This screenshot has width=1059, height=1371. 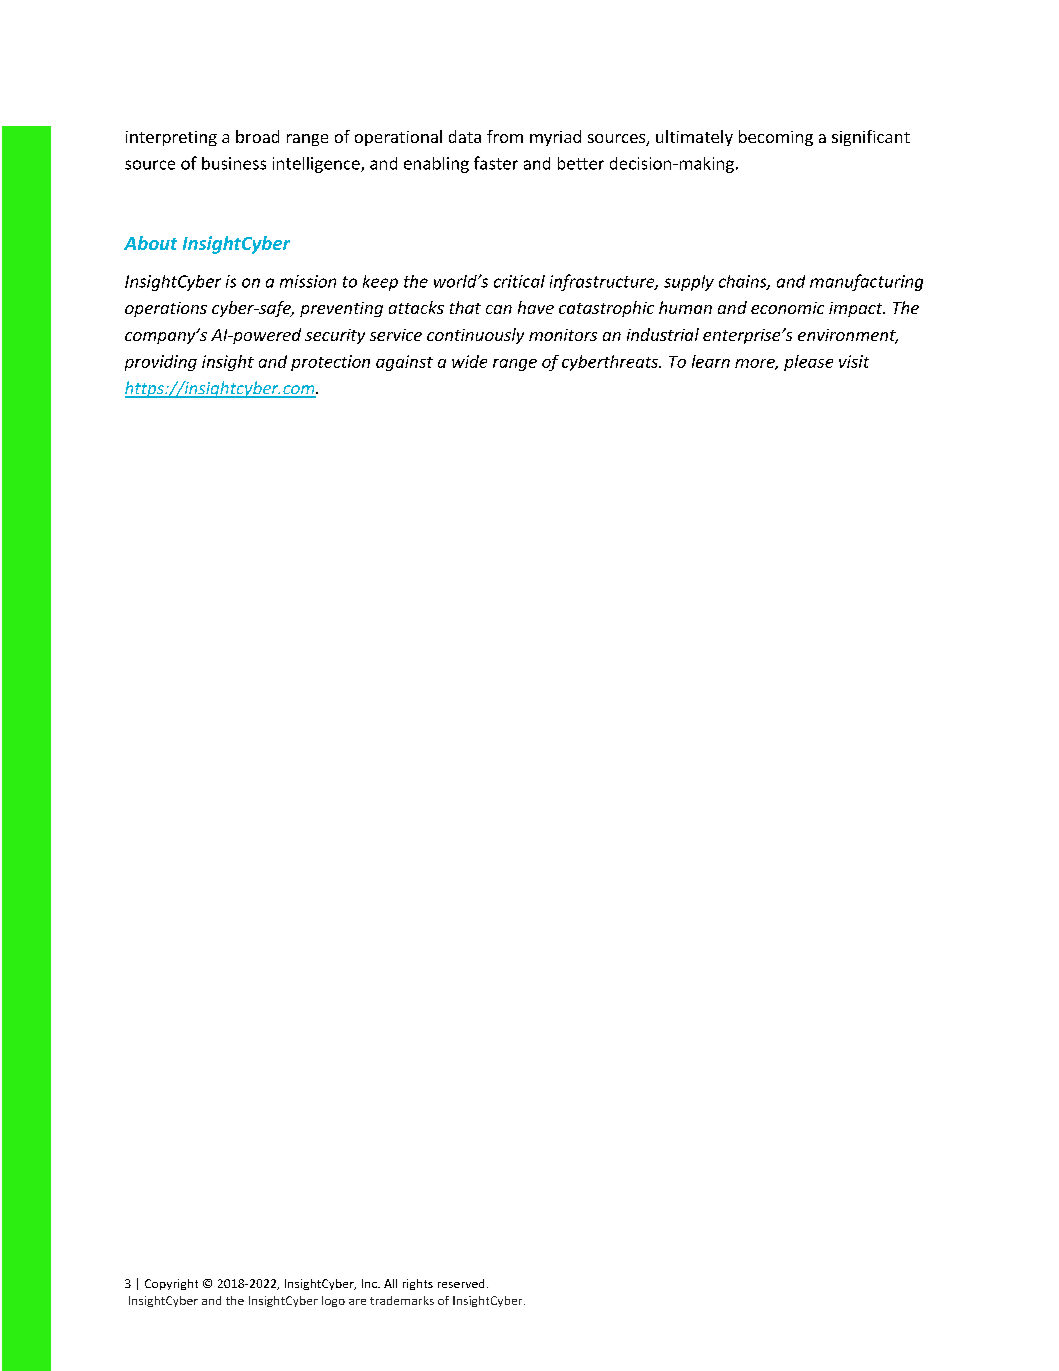 I want to click on Inc, so click(x=370, y=1283).
